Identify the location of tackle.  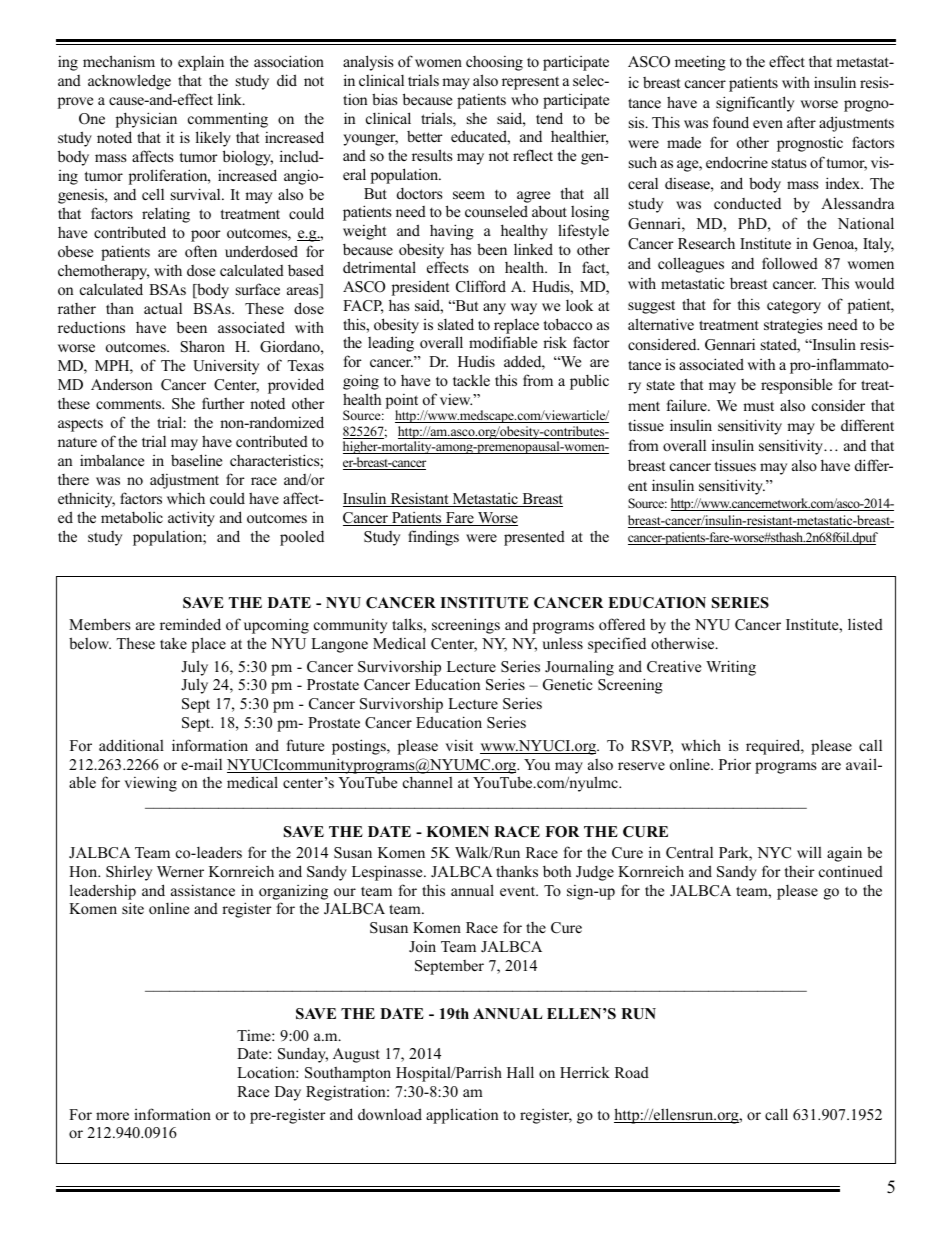
(471, 380).
